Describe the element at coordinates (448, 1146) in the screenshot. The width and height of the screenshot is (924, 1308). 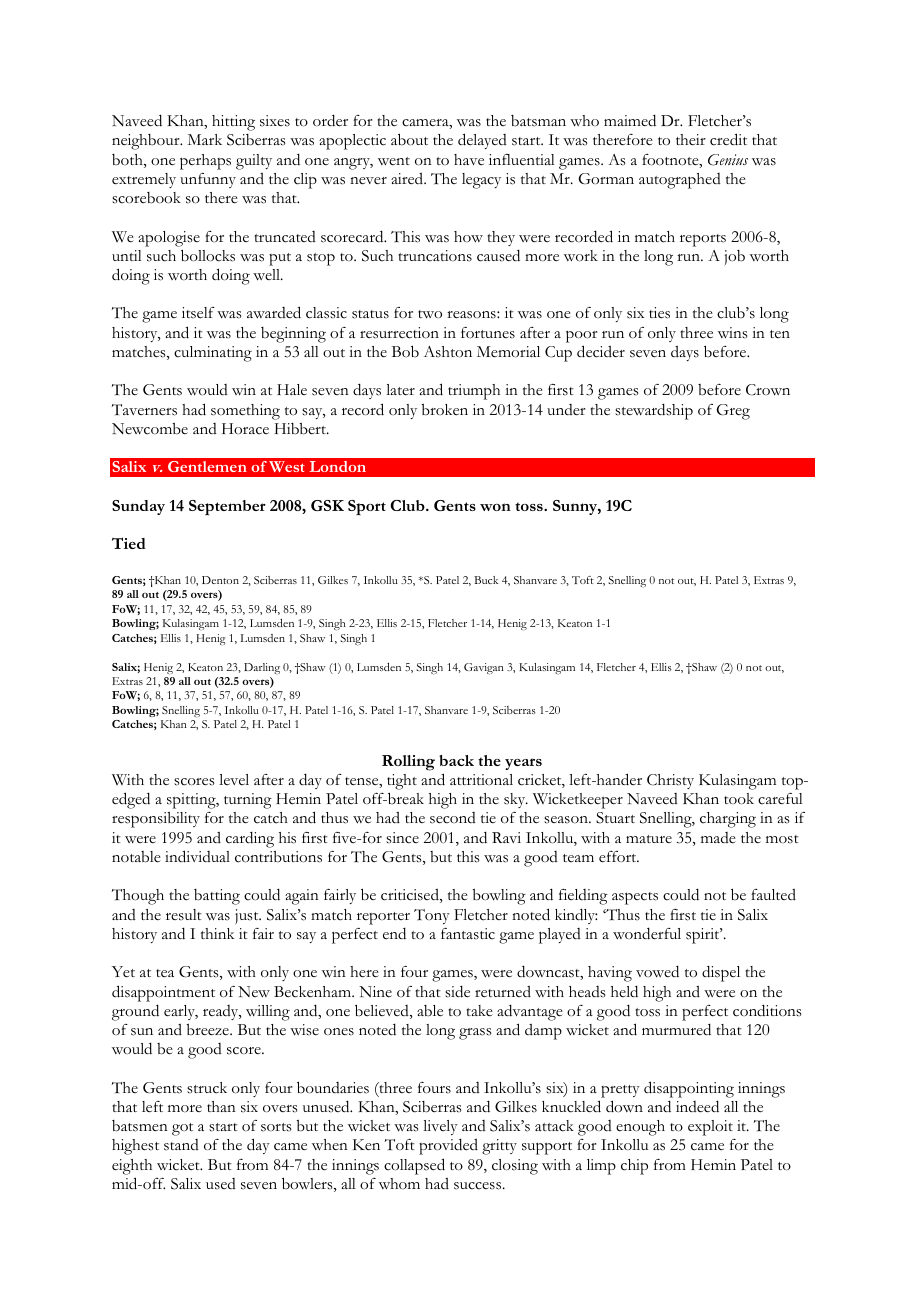
I see `provided` at that location.
